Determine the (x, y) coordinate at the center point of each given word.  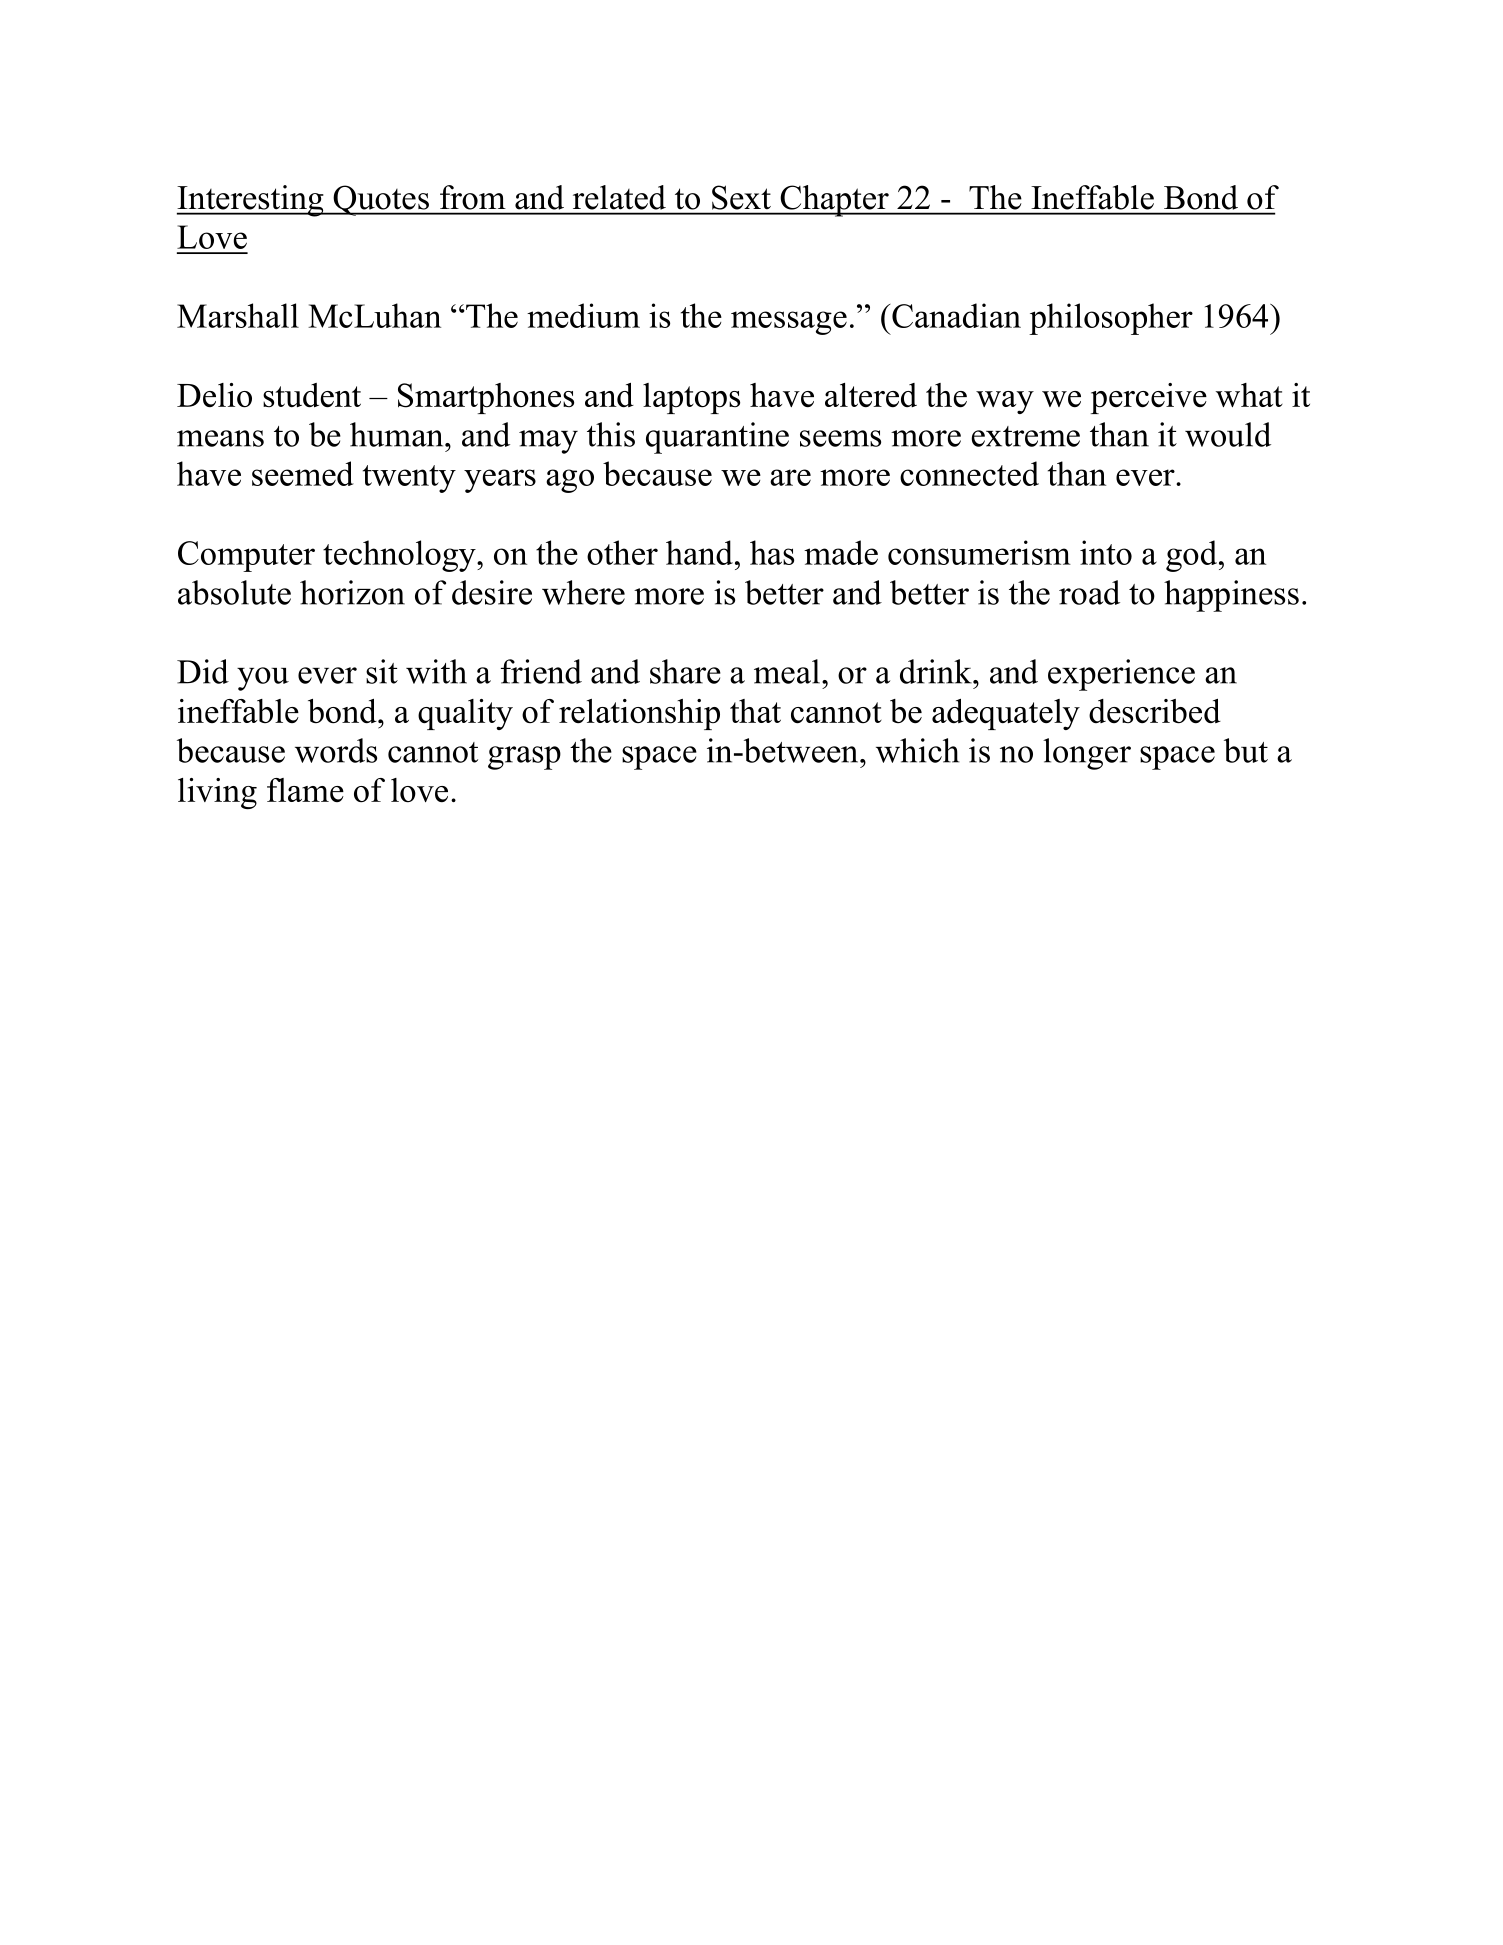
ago (570, 481)
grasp (524, 758)
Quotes (381, 200)
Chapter (834, 201)
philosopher (1111, 319)
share (685, 671)
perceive (1149, 398)
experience (1121, 675)
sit (382, 671)
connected (969, 473)
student (312, 395)
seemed (303, 473)
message (789, 323)
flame (305, 790)
